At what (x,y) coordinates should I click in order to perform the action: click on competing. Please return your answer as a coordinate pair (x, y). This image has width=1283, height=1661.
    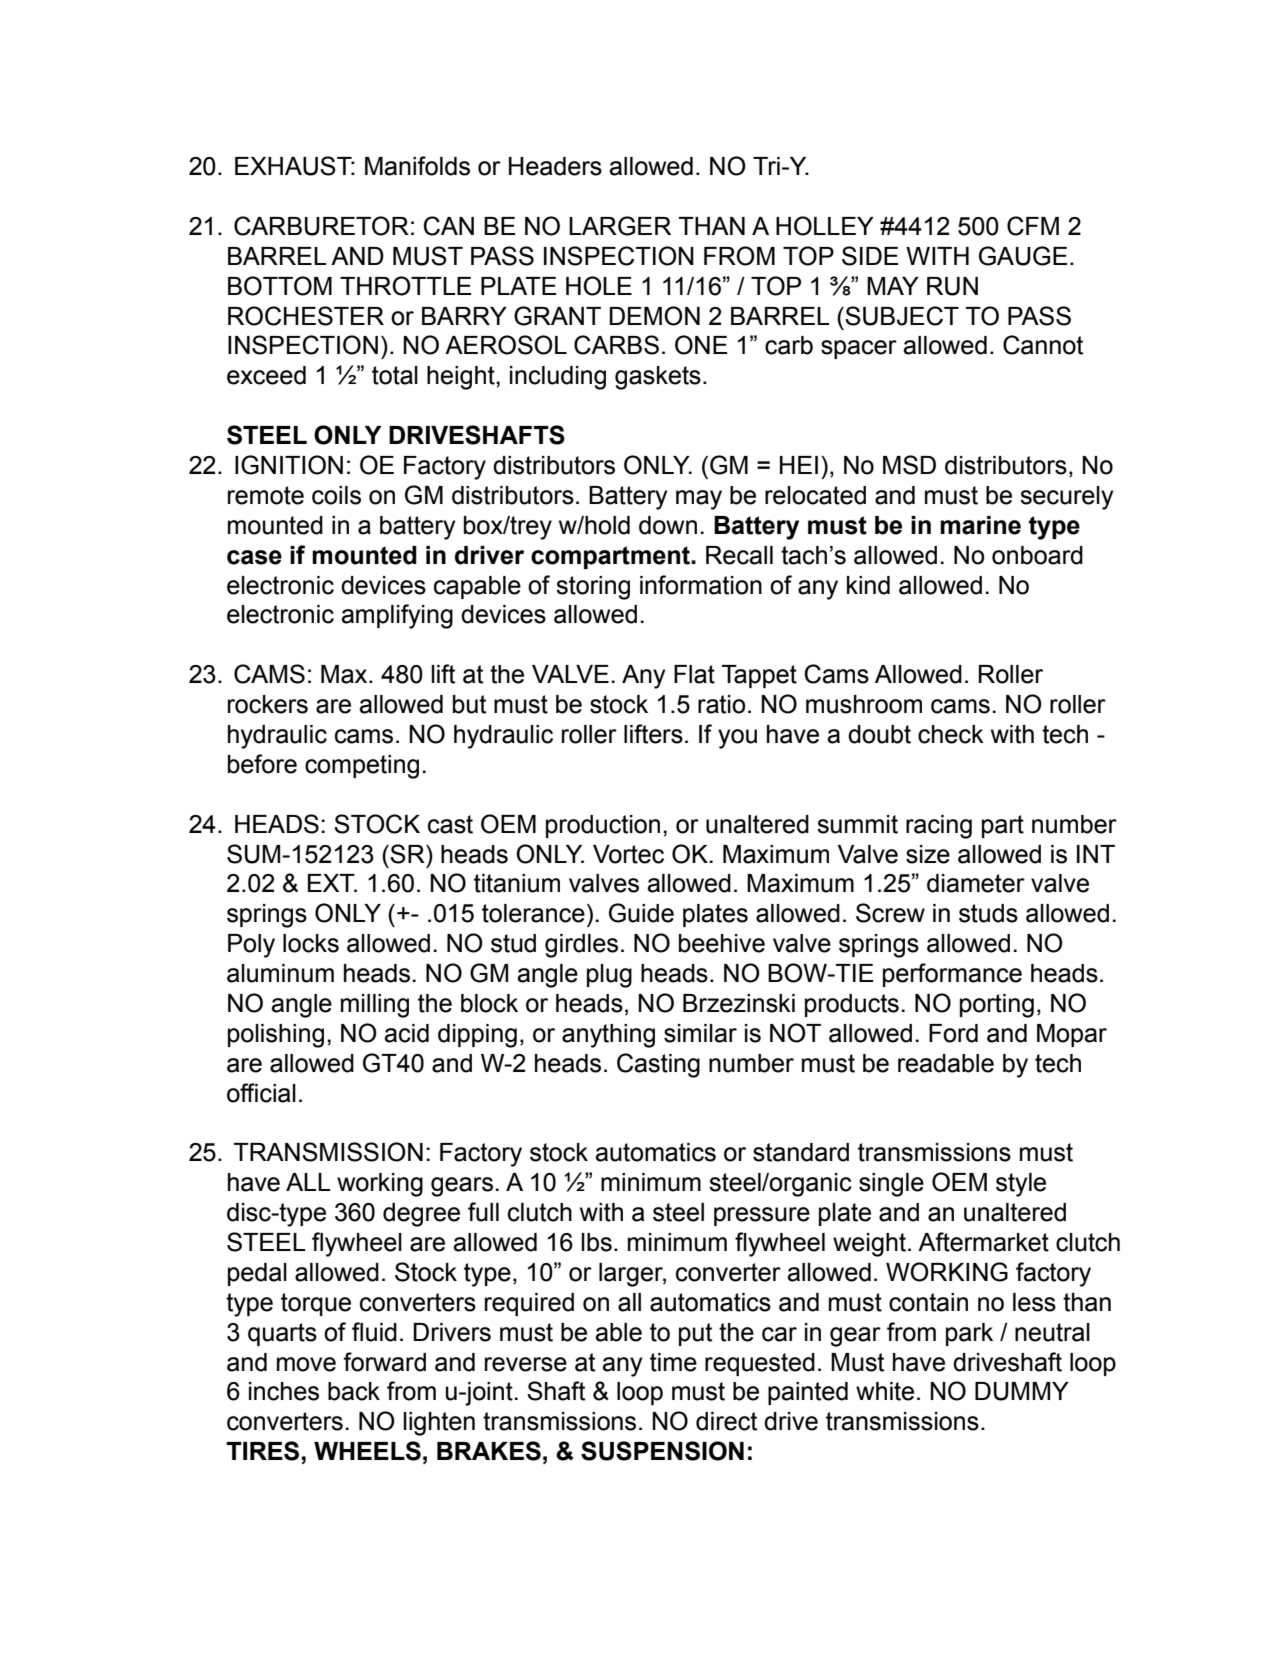
    Looking at the image, I should click on (362, 767).
